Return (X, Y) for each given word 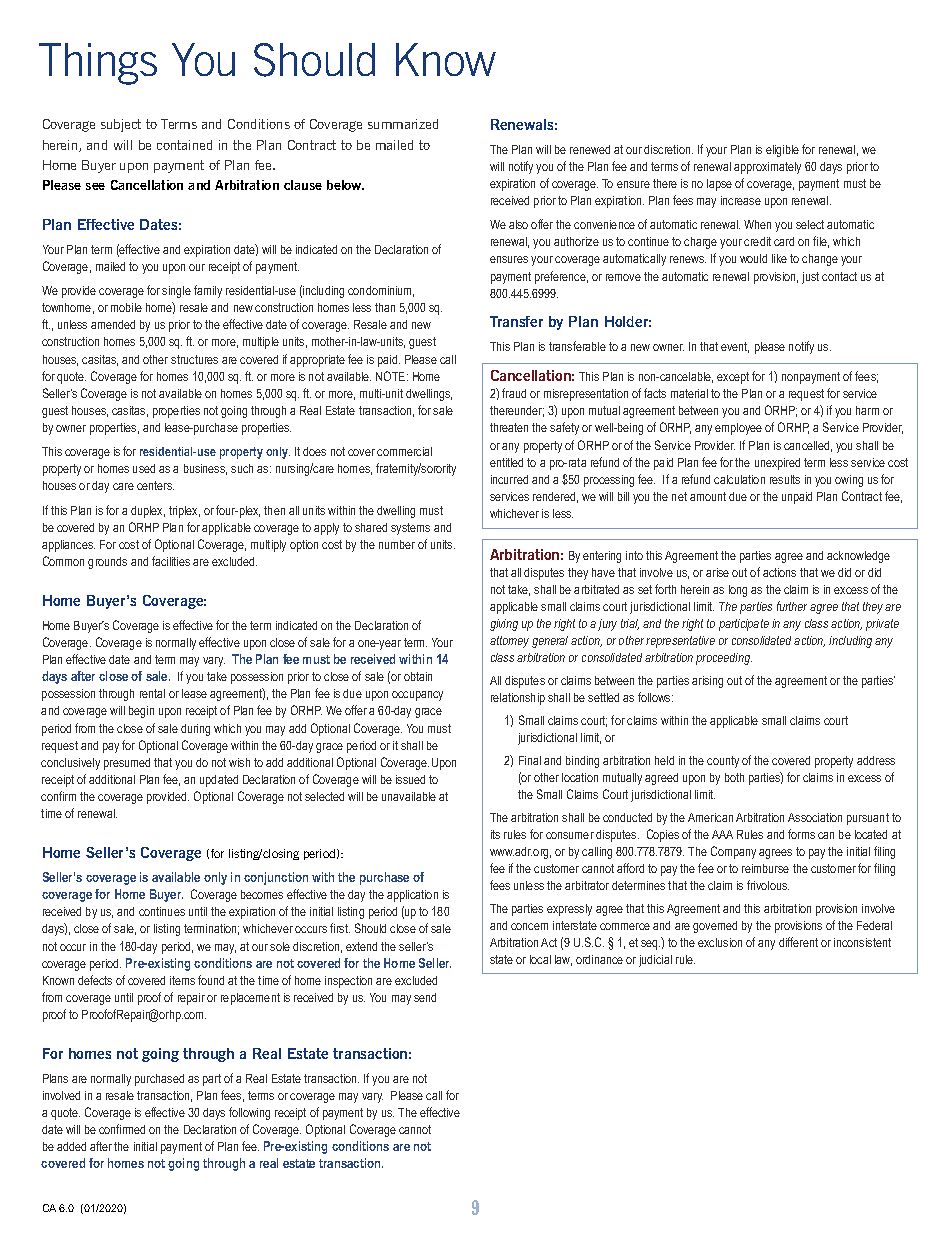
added (71, 1146)
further (792, 606)
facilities (171, 561)
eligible (782, 151)
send (425, 997)
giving (504, 625)
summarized (403, 124)
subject (121, 125)
